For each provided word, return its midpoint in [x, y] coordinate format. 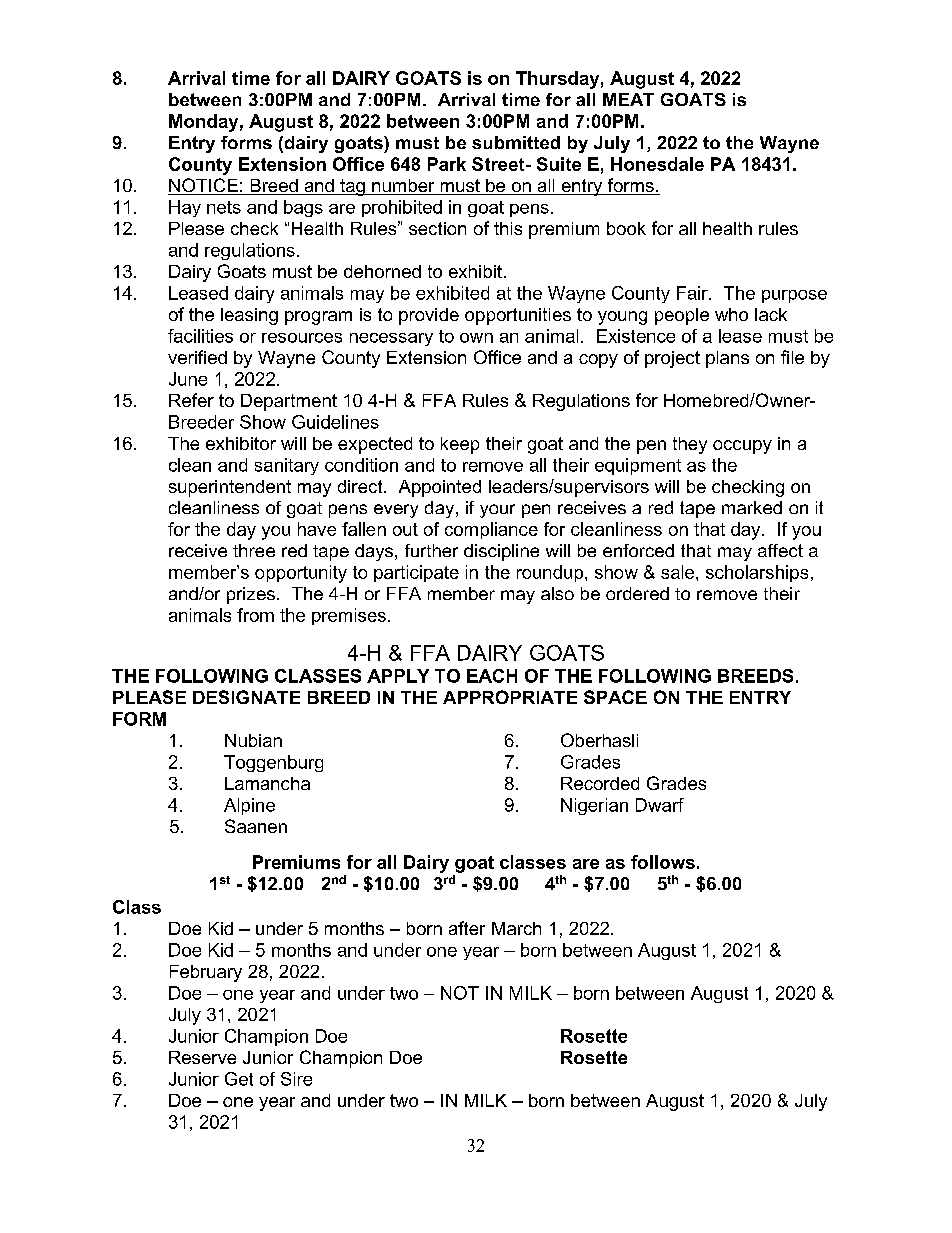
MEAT [628, 99]
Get [239, 1079]
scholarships [757, 573]
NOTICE [204, 186]
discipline [501, 552]
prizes [251, 595]
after [467, 928]
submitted [516, 142]
